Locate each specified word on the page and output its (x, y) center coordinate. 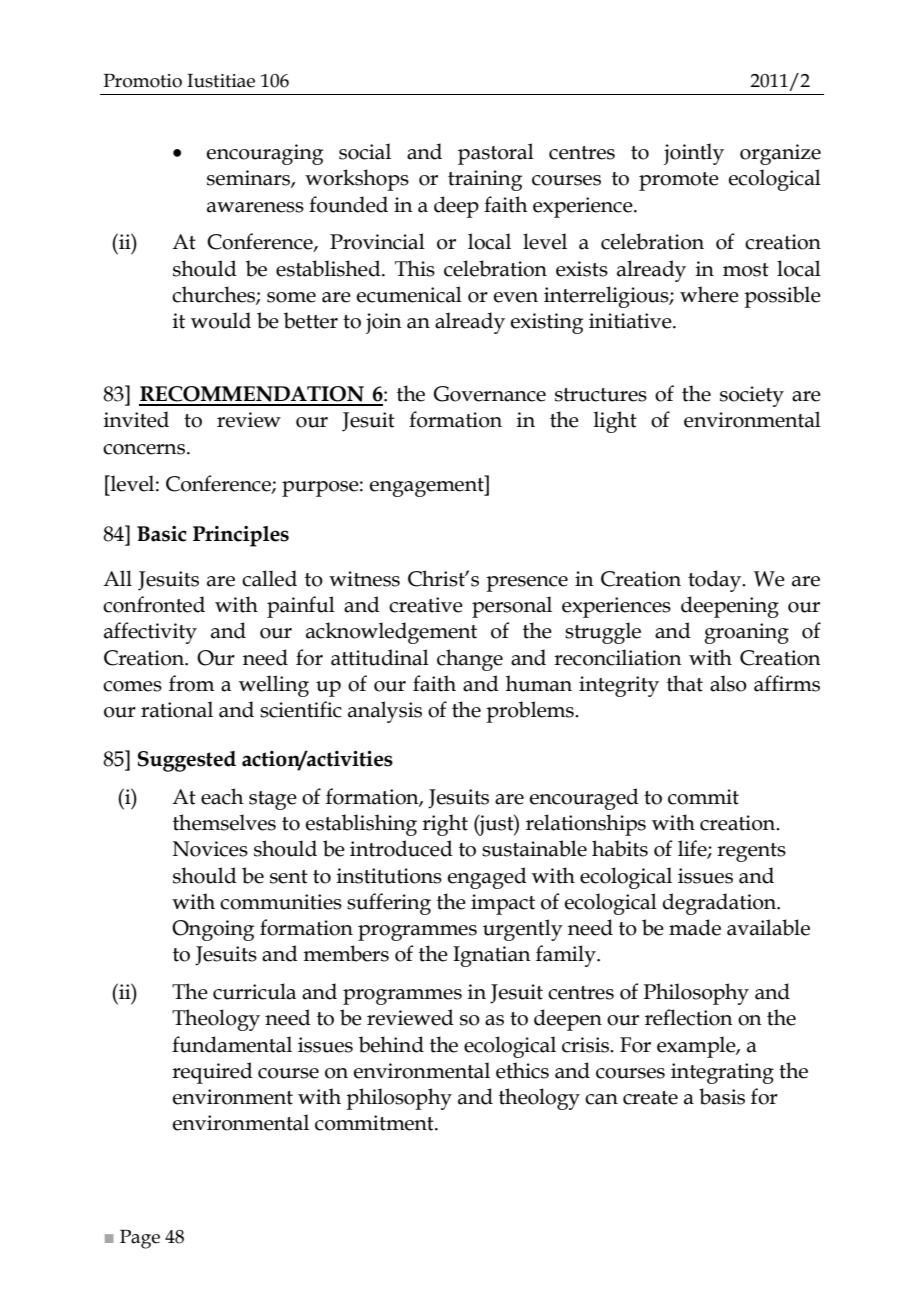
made (695, 927)
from (192, 683)
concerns (144, 449)
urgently (523, 930)
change (470, 660)
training (485, 180)
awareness (255, 207)
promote (679, 181)
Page (140, 1239)
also (728, 683)
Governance (490, 394)
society (752, 396)
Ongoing (213, 930)
